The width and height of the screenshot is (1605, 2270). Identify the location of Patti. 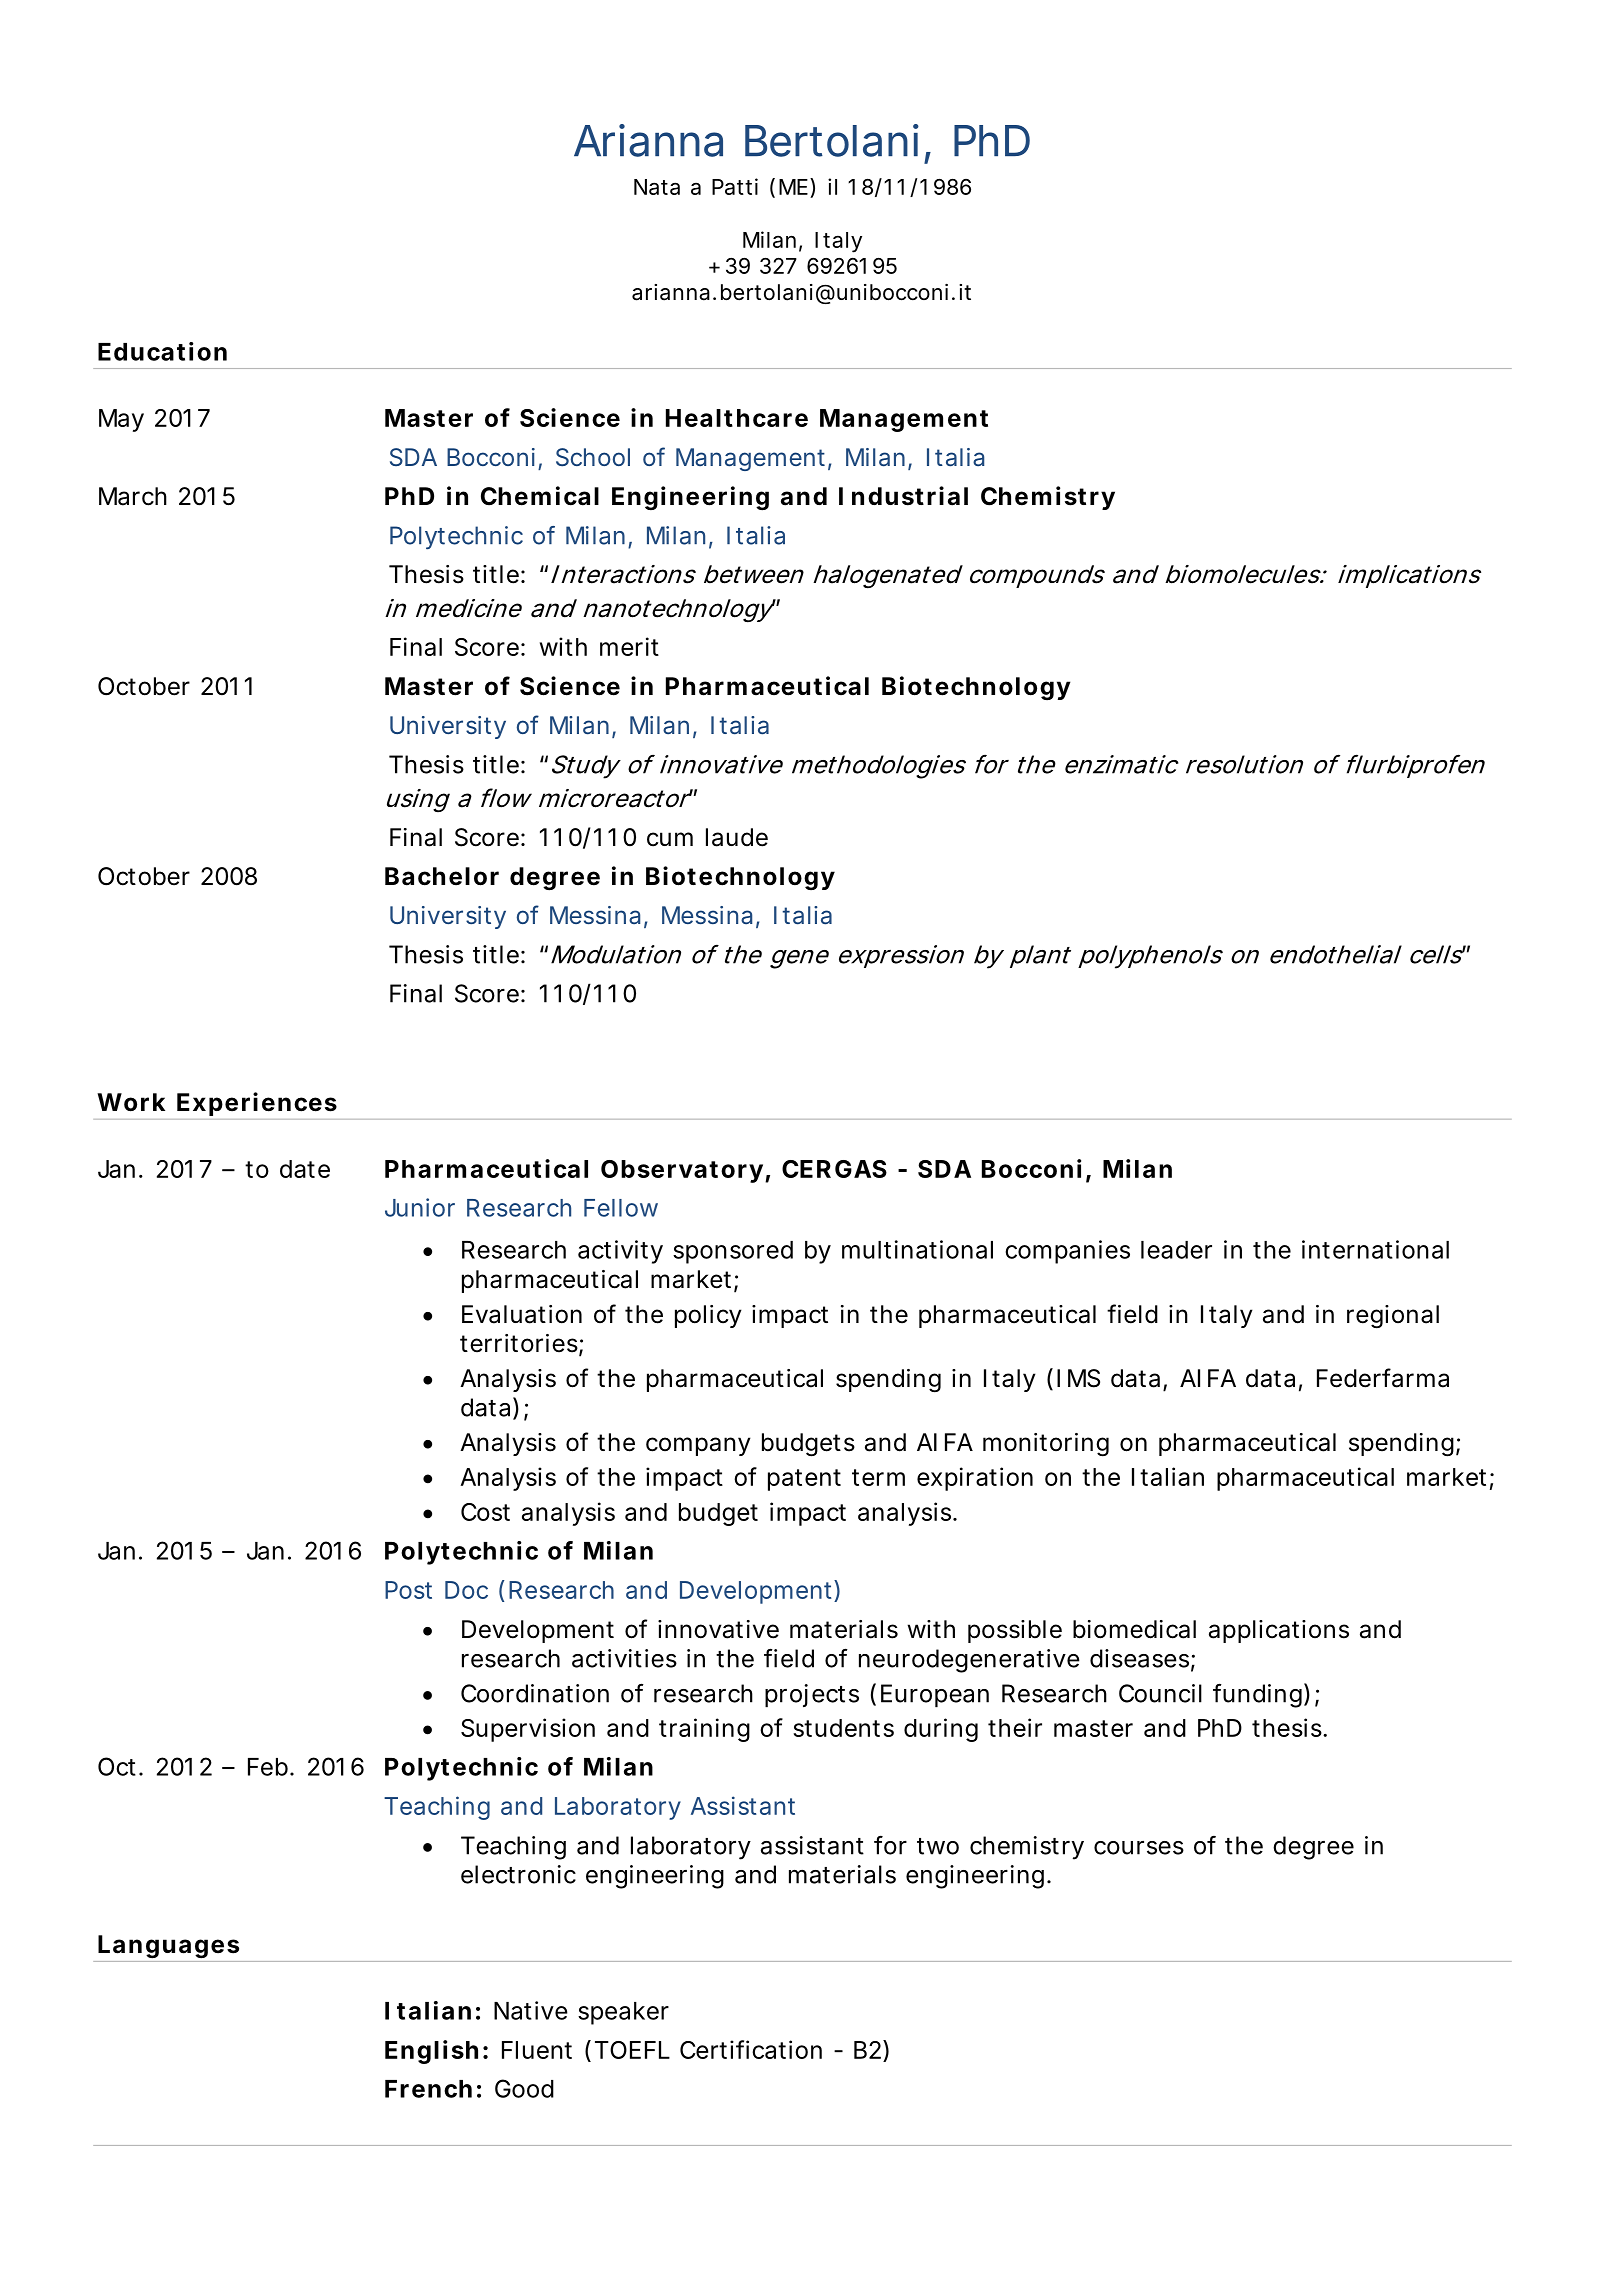
(735, 186).
